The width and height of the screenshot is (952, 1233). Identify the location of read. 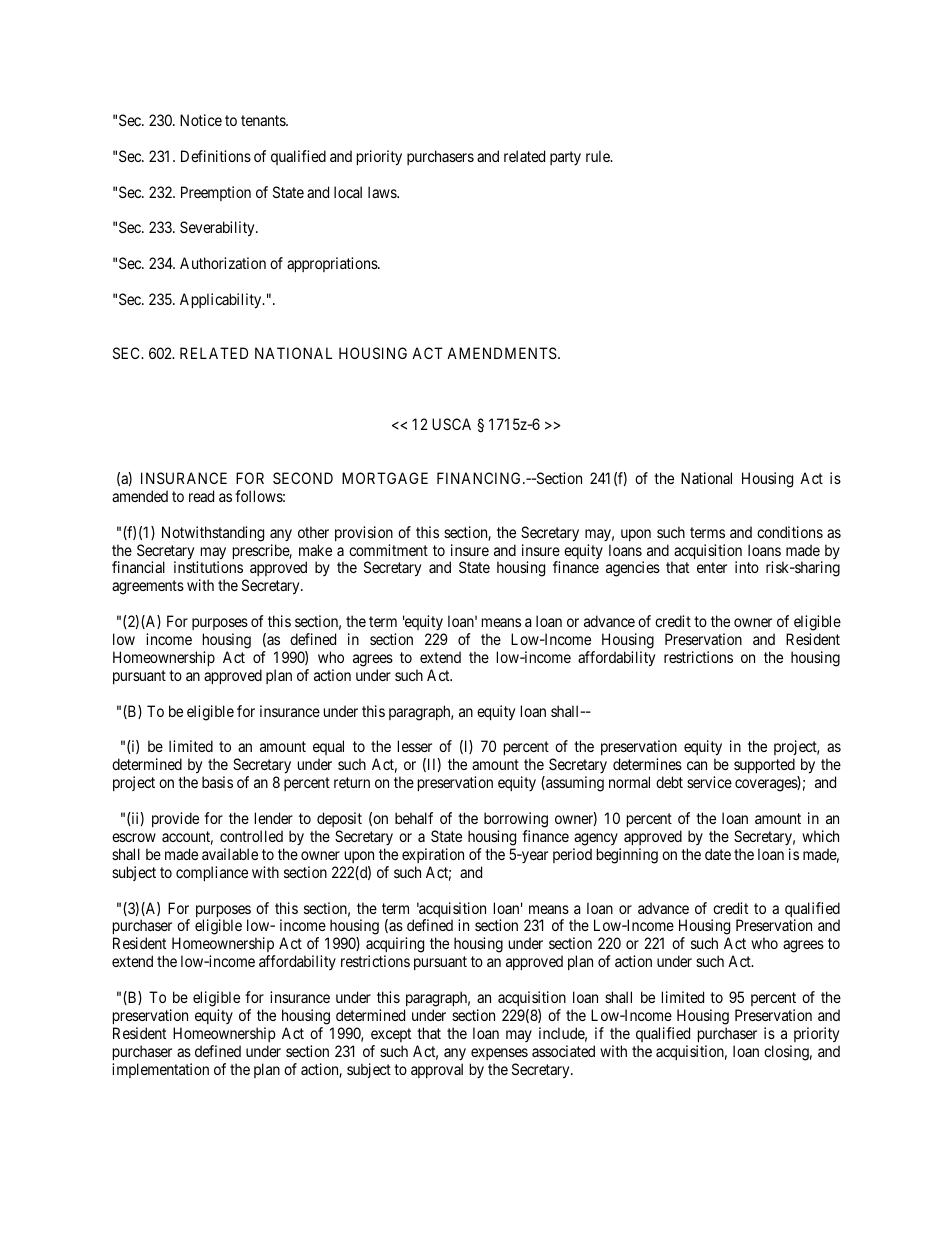
(201, 496).
